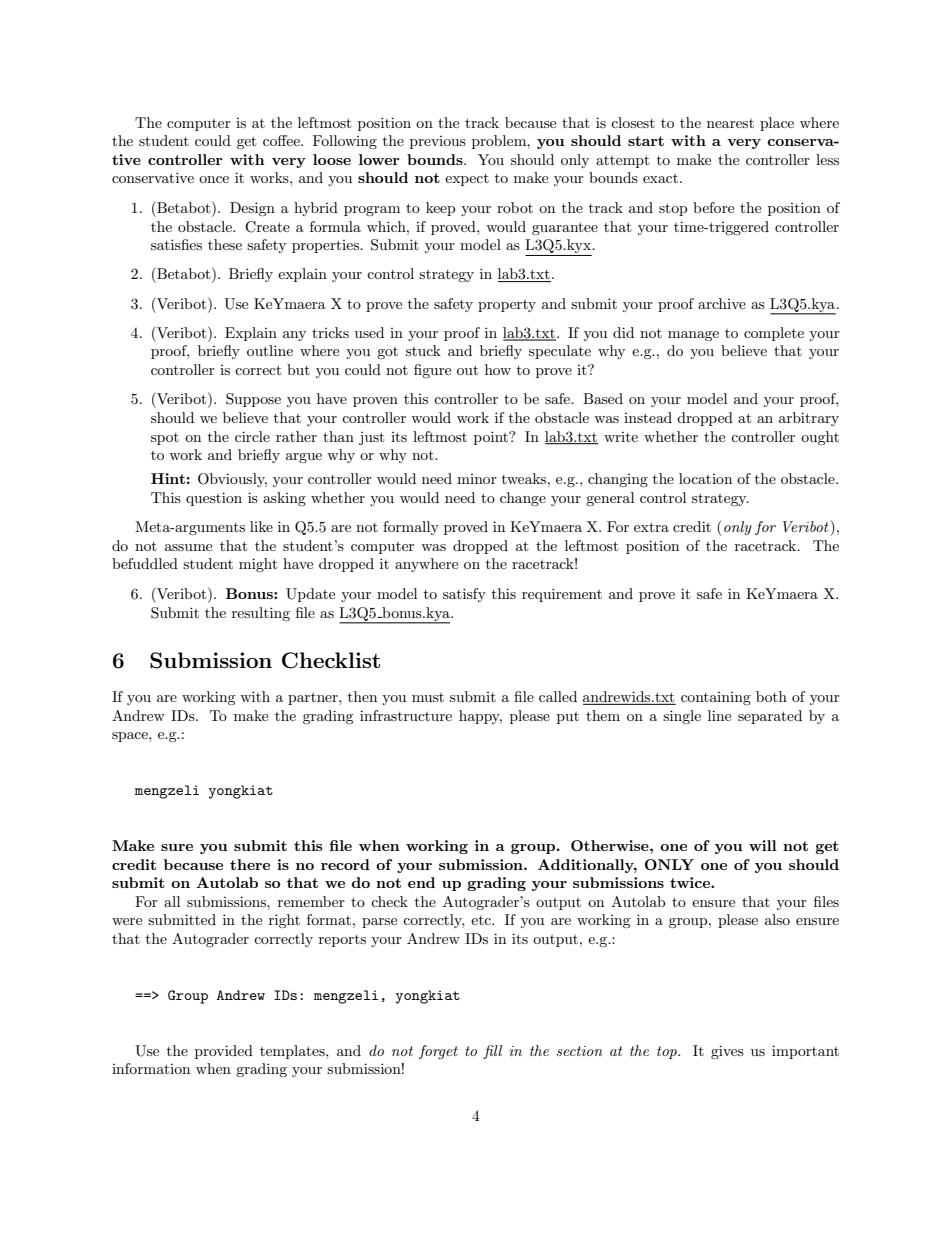 This page has height=1233, width=952. What do you see at coordinates (770, 717) in the page?
I see `separated` at bounding box center [770, 717].
